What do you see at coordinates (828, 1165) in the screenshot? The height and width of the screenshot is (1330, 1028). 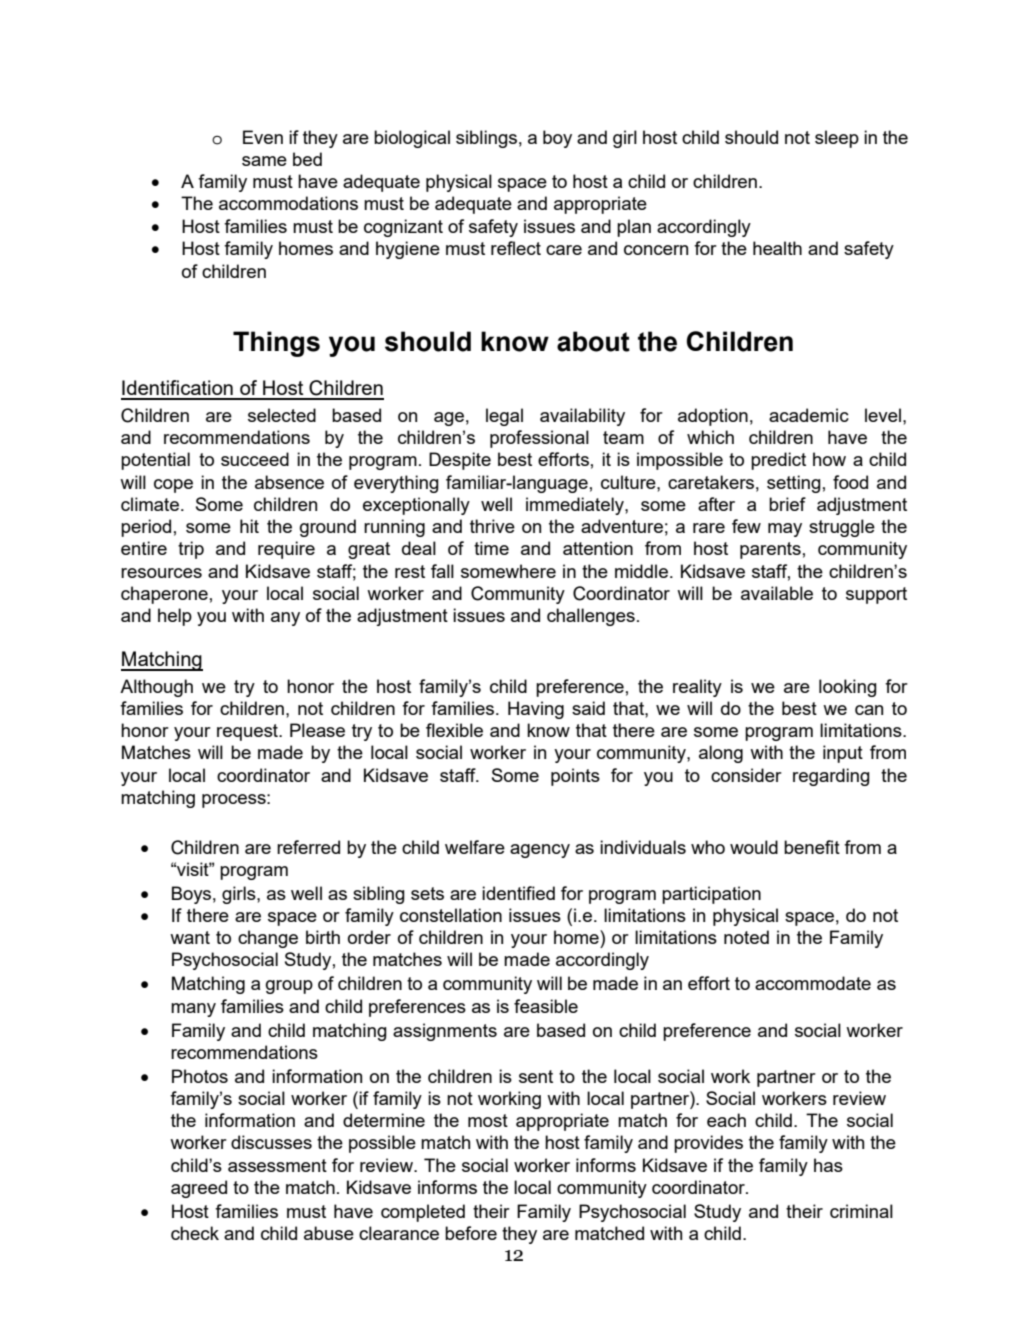 I see `has` at bounding box center [828, 1165].
